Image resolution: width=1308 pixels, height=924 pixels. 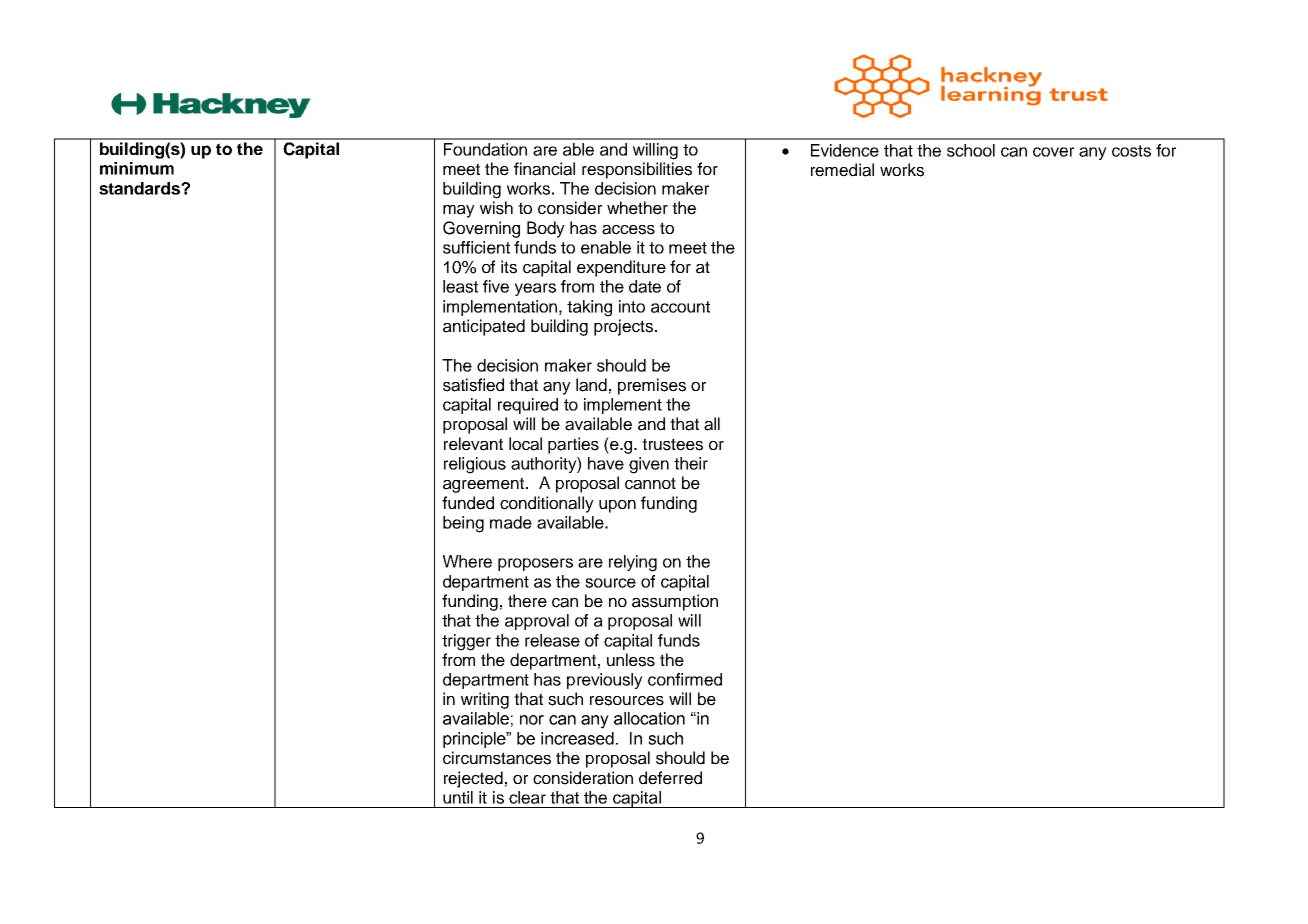 I want to click on minimum, so click(x=137, y=168).
